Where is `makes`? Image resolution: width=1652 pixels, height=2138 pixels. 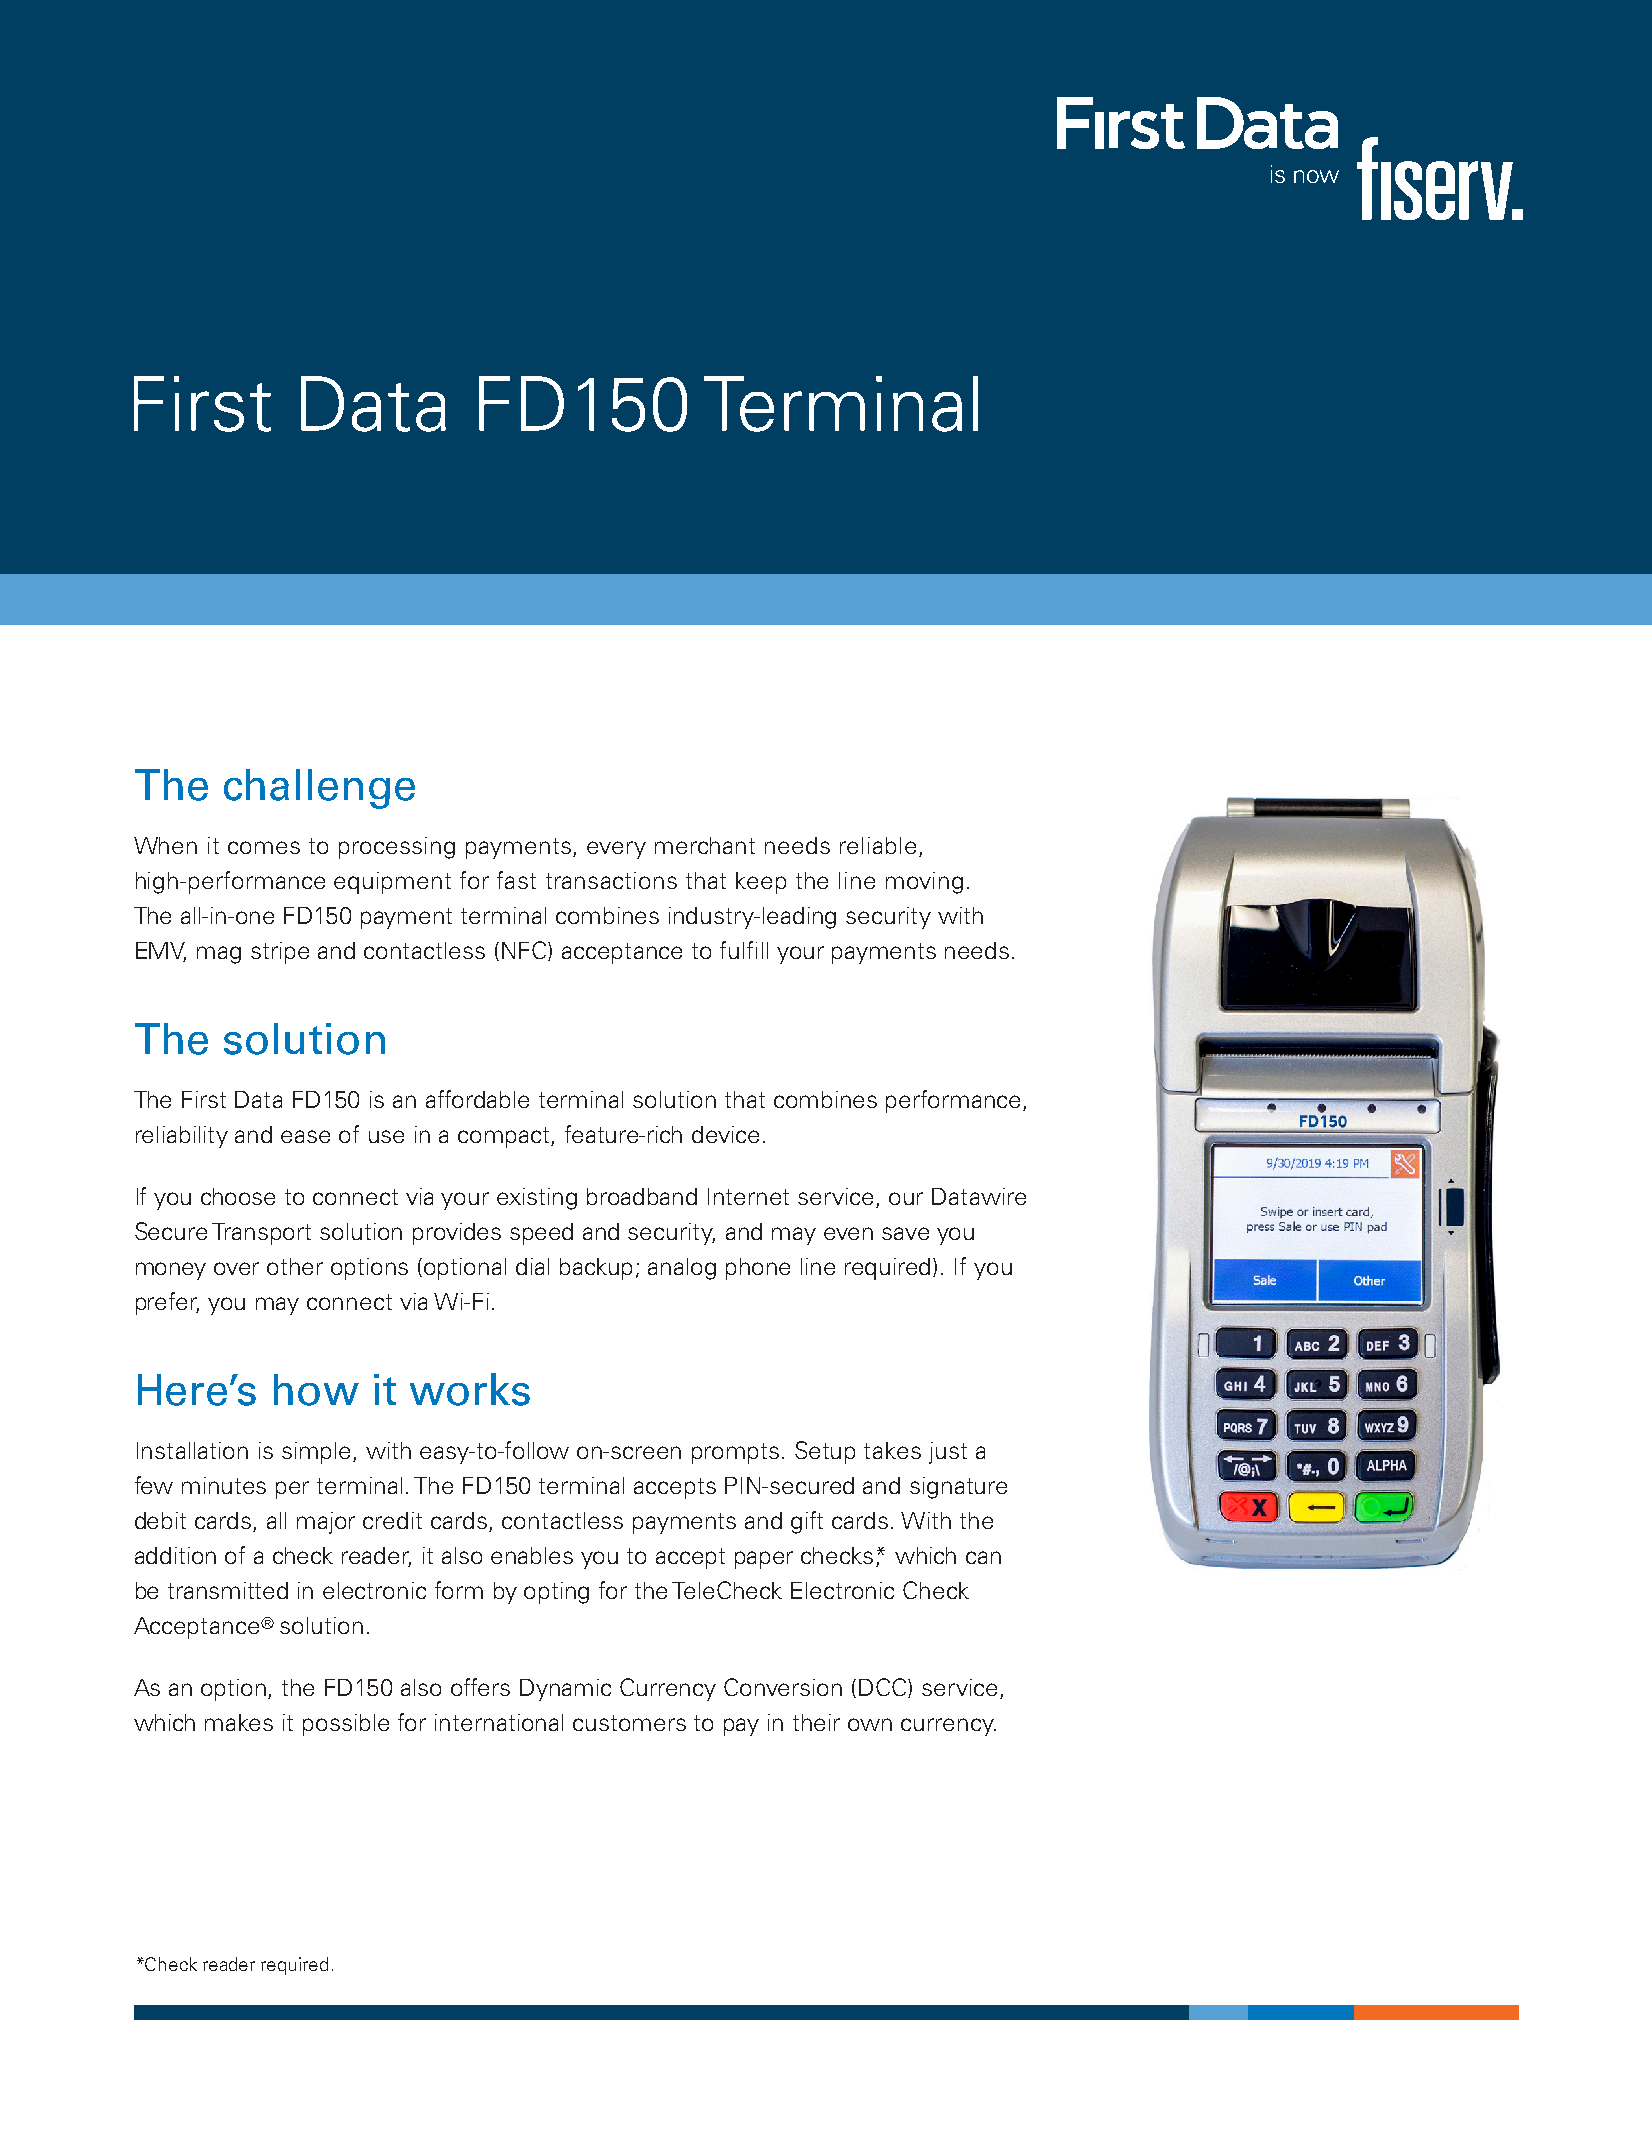 makes is located at coordinates (239, 1722).
